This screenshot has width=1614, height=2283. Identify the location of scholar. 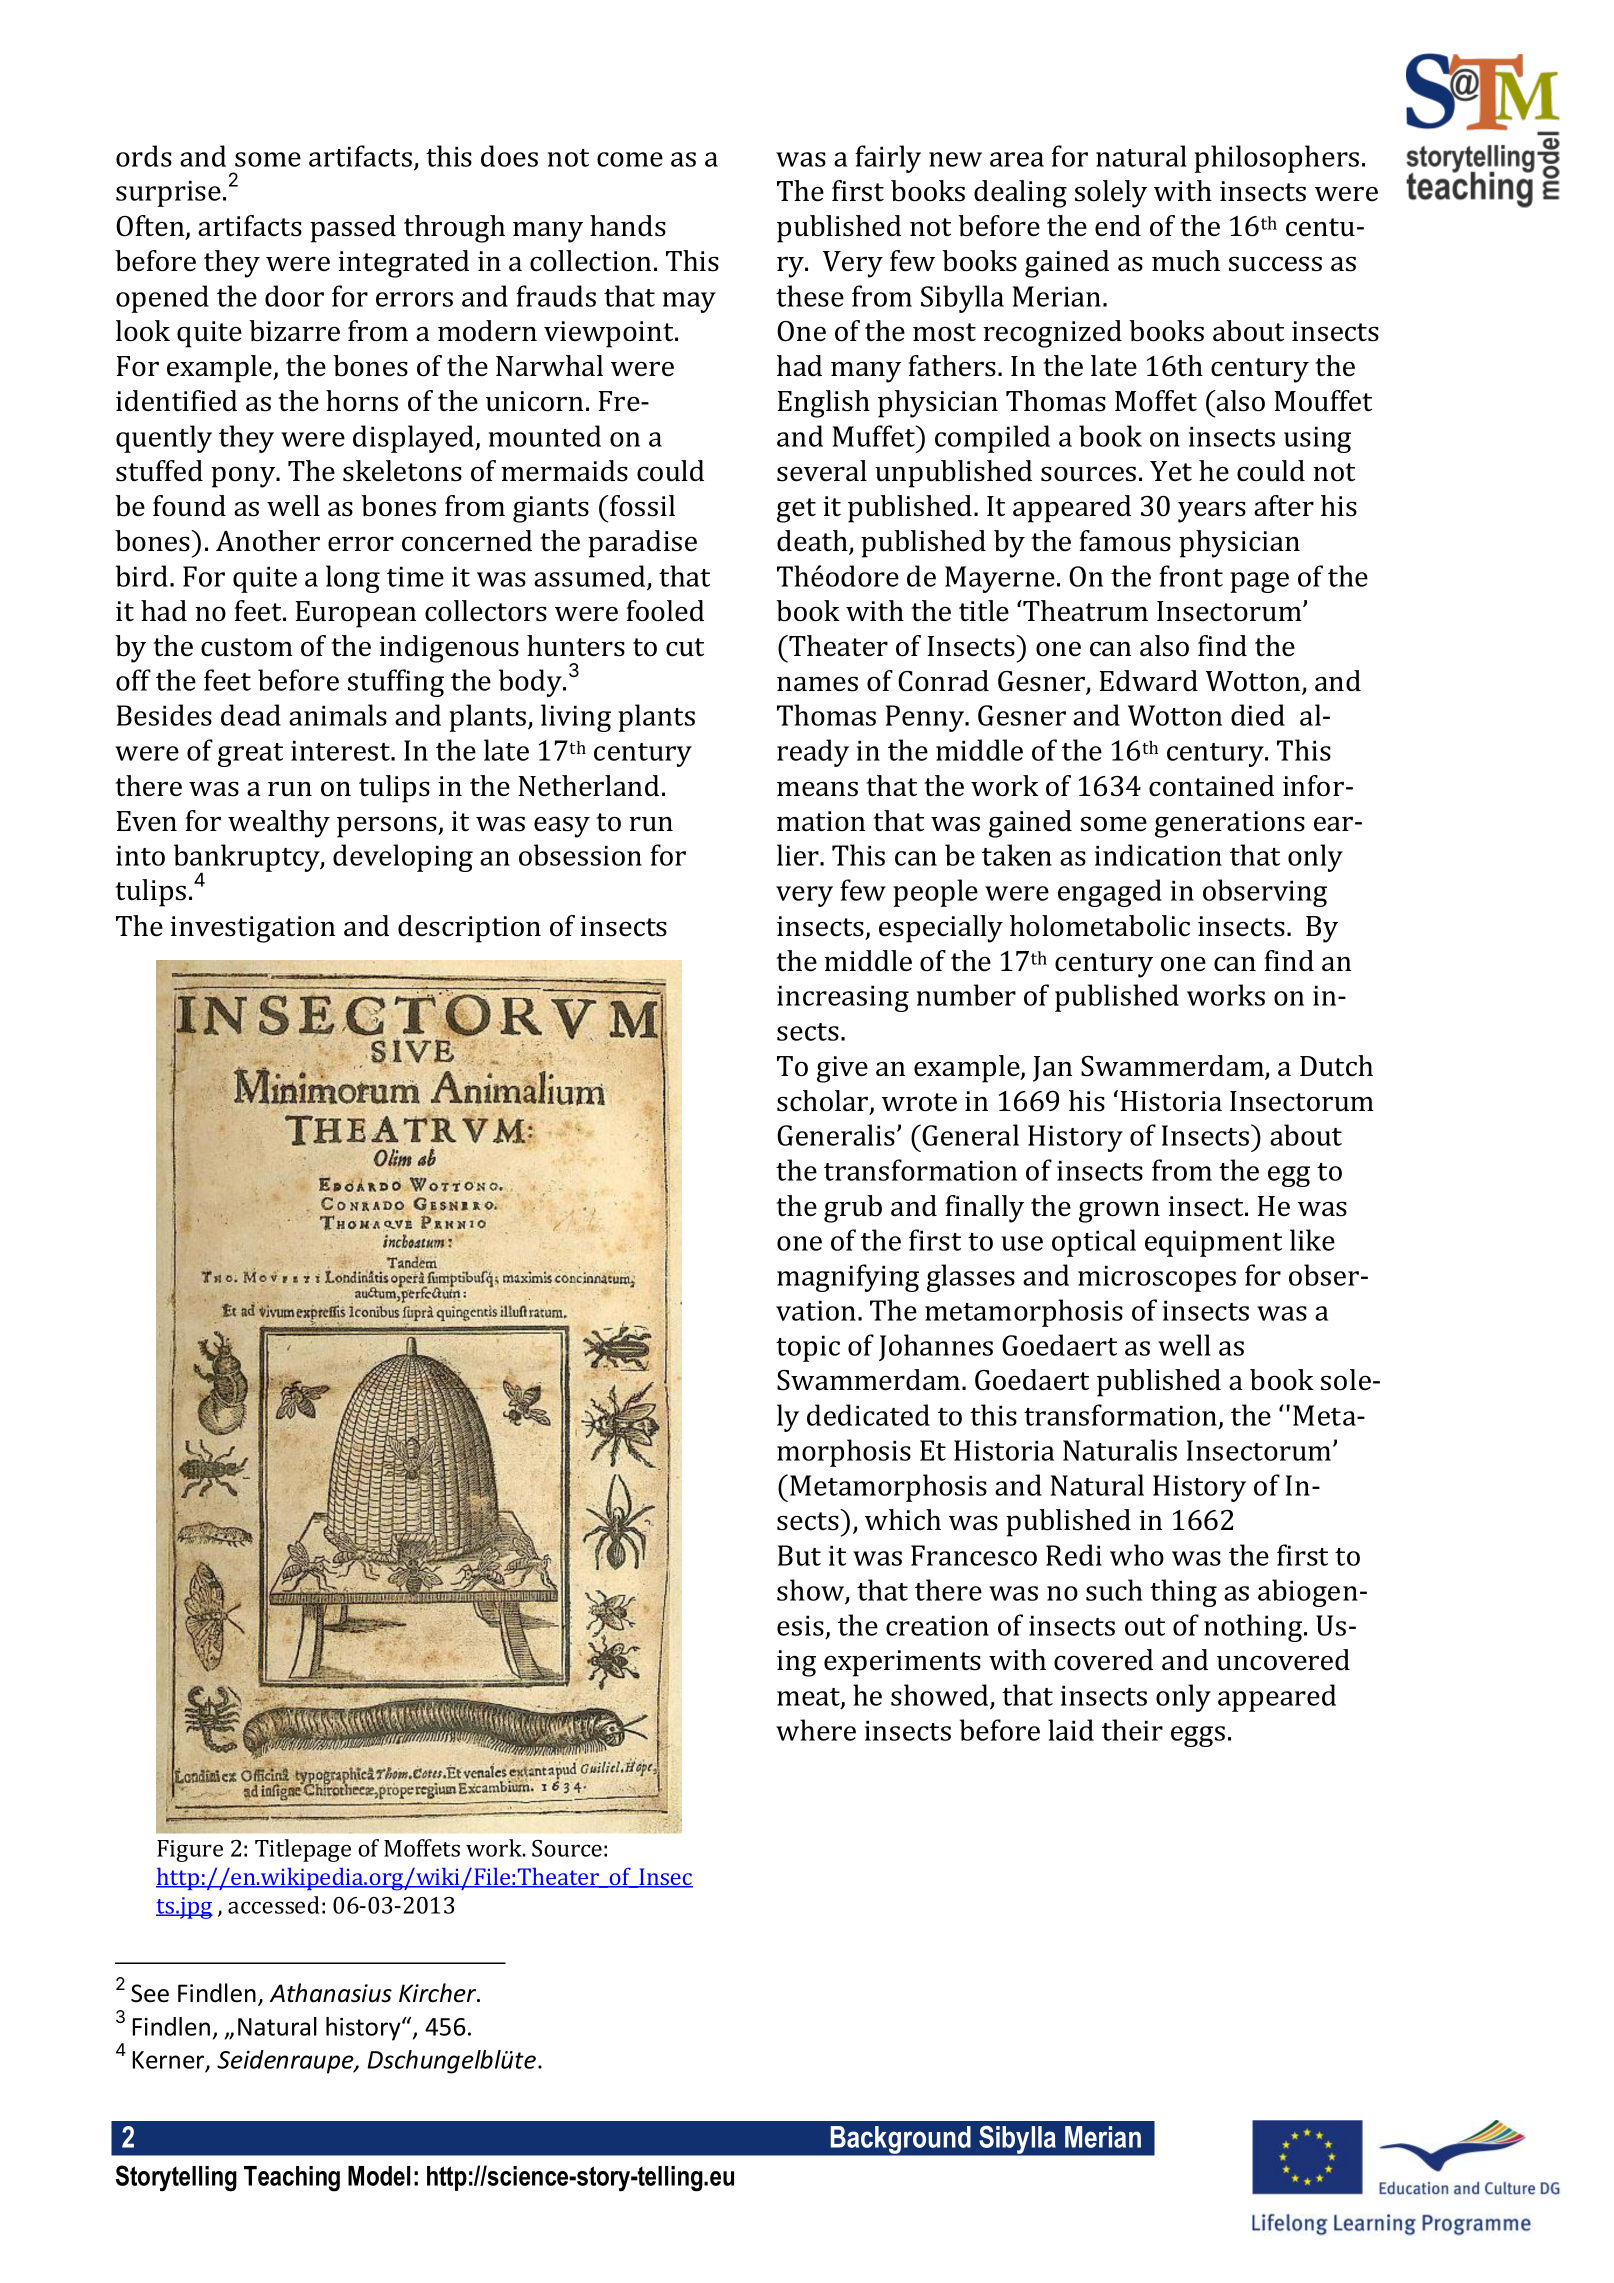
(824, 1102).
